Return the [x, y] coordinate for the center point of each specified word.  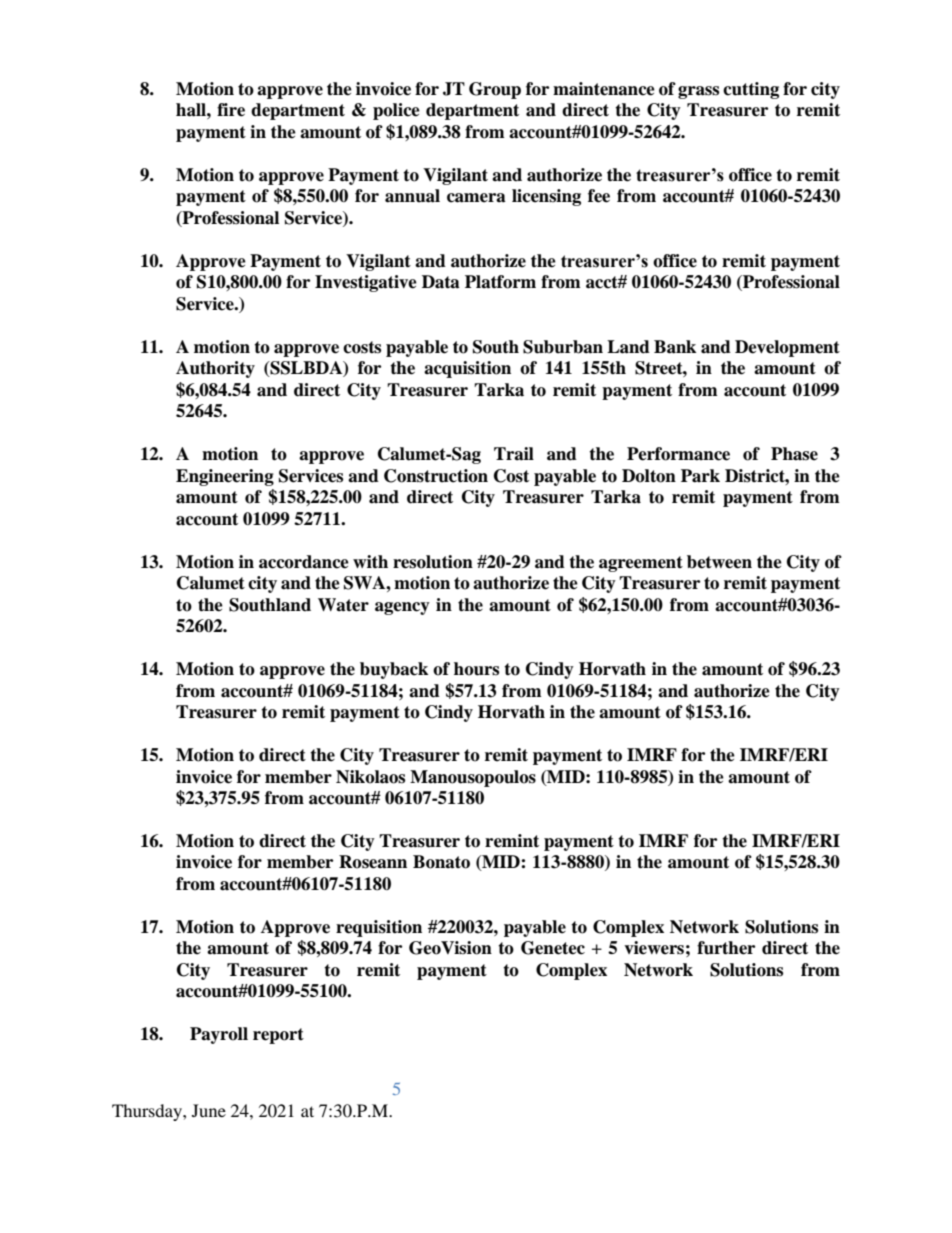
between [719, 562]
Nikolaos [370, 777]
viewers [654, 948]
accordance [304, 562]
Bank [675, 347]
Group [495, 90]
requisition [379, 928]
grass [698, 92]
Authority [215, 369]
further [726, 948]
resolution [433, 562]
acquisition [467, 369]
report [278, 1036]
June [209, 1110]
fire [231, 110]
